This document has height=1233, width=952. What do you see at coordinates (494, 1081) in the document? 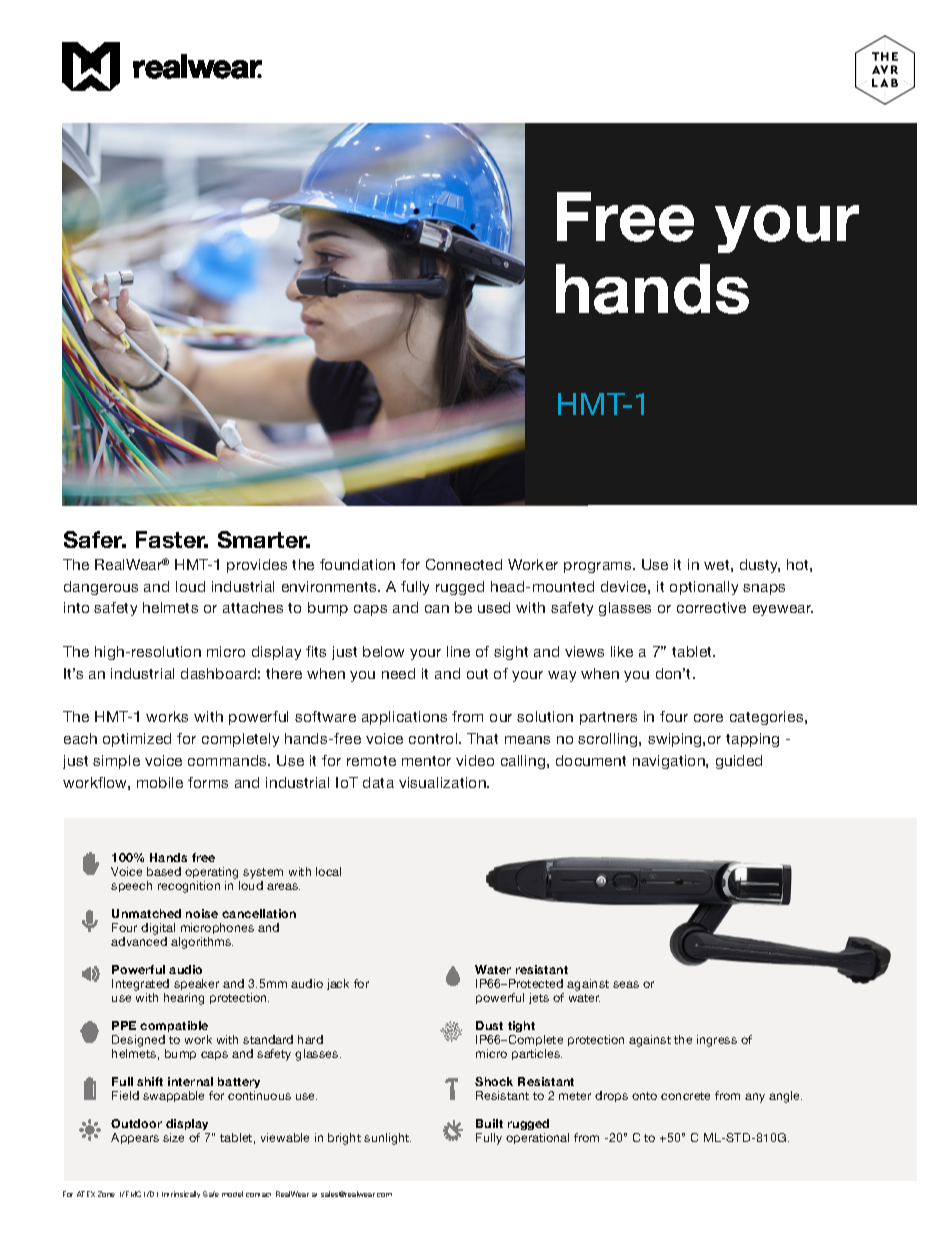
I see `Shock` at bounding box center [494, 1081].
